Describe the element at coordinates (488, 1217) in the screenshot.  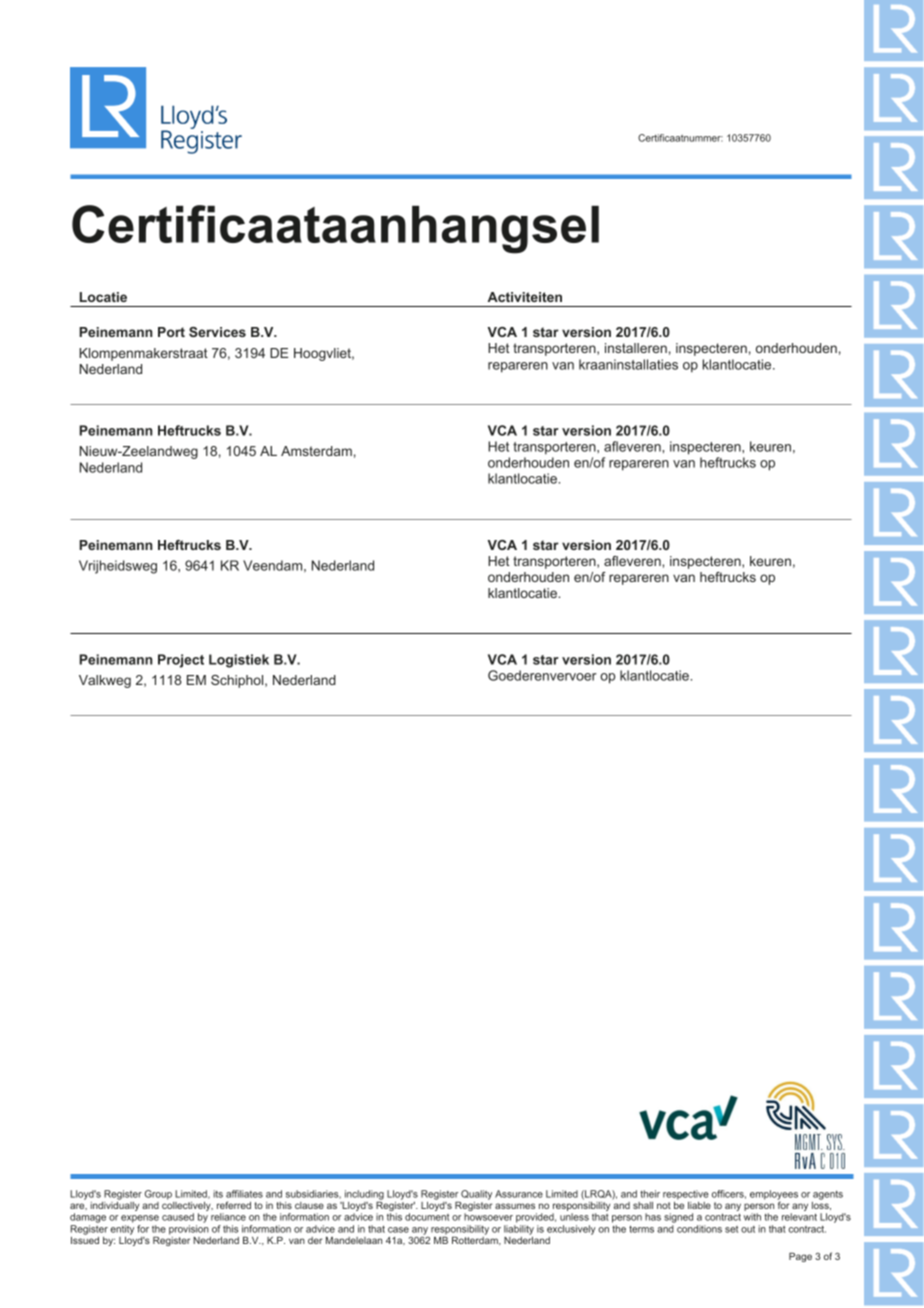
I see `howsoever` at that location.
